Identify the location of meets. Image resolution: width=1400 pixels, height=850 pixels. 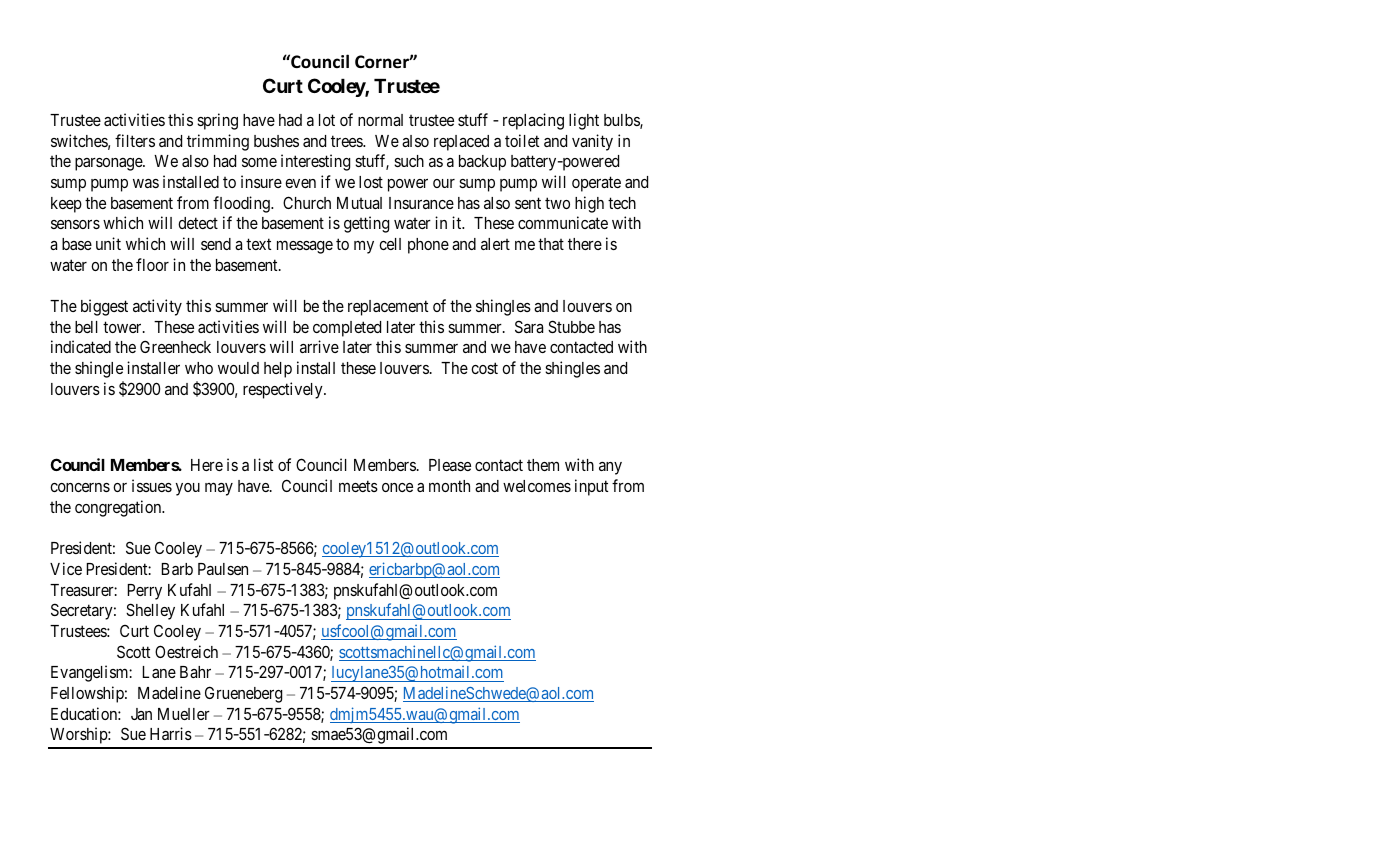
(358, 486).
